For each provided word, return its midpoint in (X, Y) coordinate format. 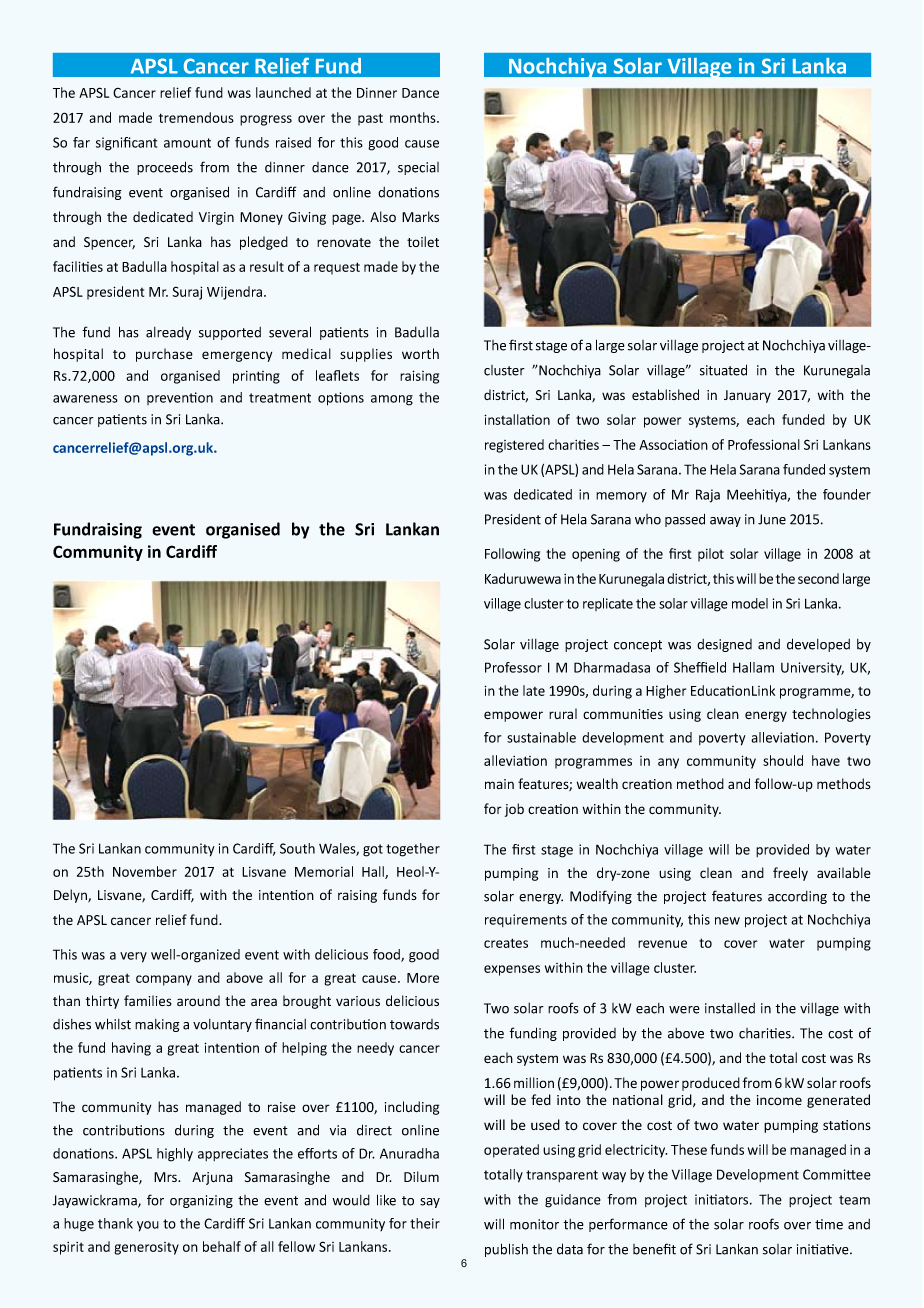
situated (723, 370)
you (148, 1226)
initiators (723, 1199)
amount (187, 143)
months (414, 117)
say (430, 1203)
